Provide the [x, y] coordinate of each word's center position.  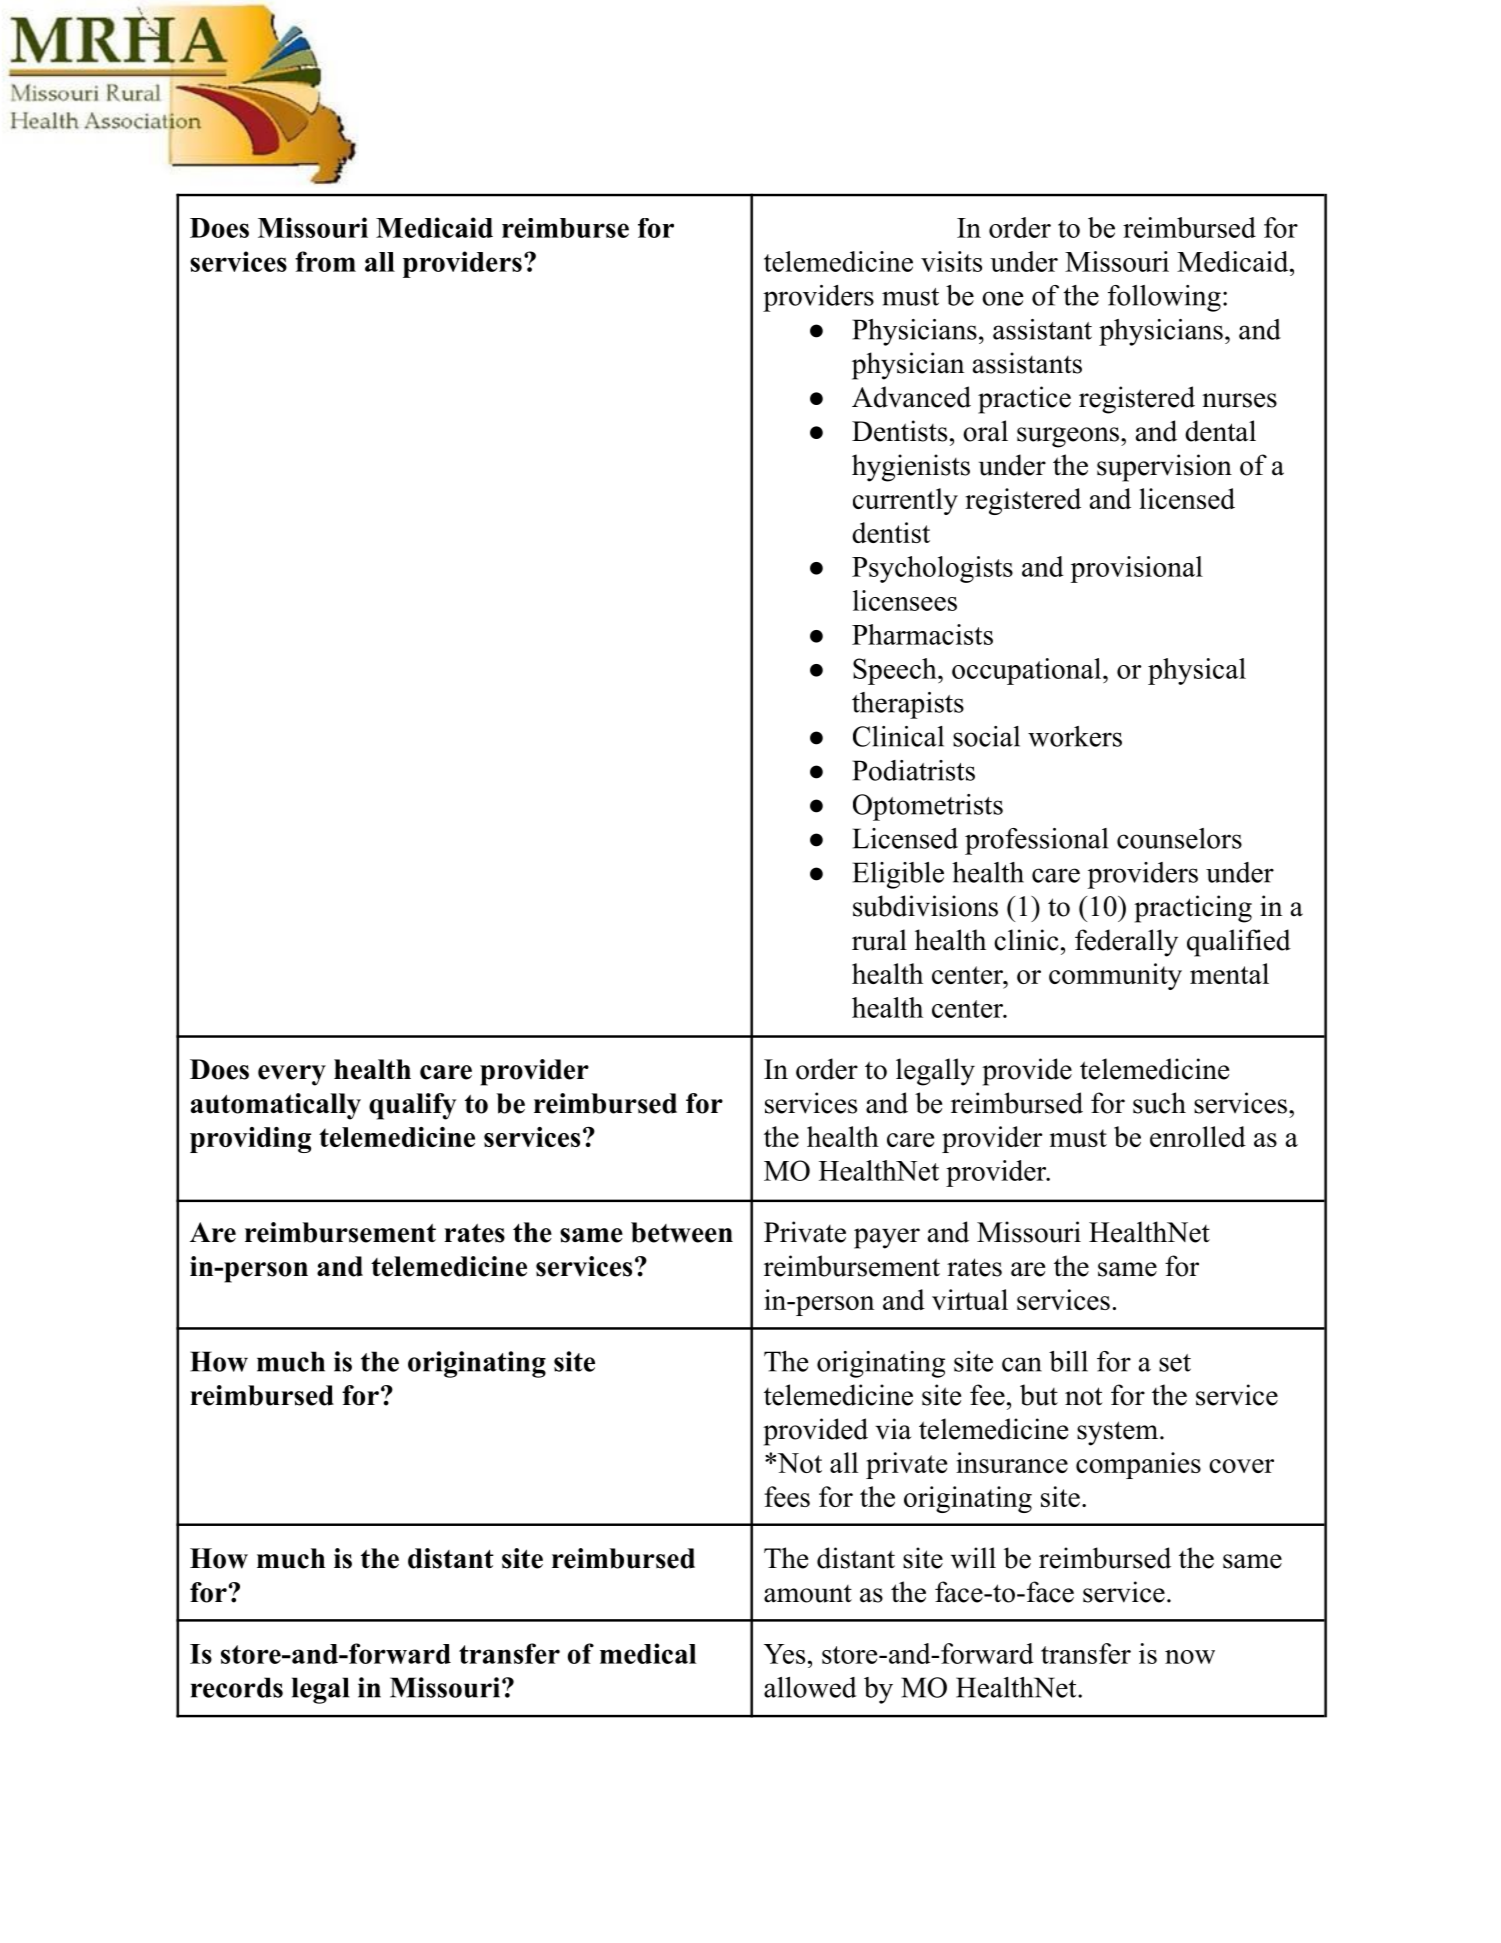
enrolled [1198, 1136]
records [237, 1687]
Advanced [911, 397]
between [682, 1232]
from [325, 261]
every [292, 1075]
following [1164, 298]
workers [1075, 736]
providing [250, 1140]
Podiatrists [913, 770]
